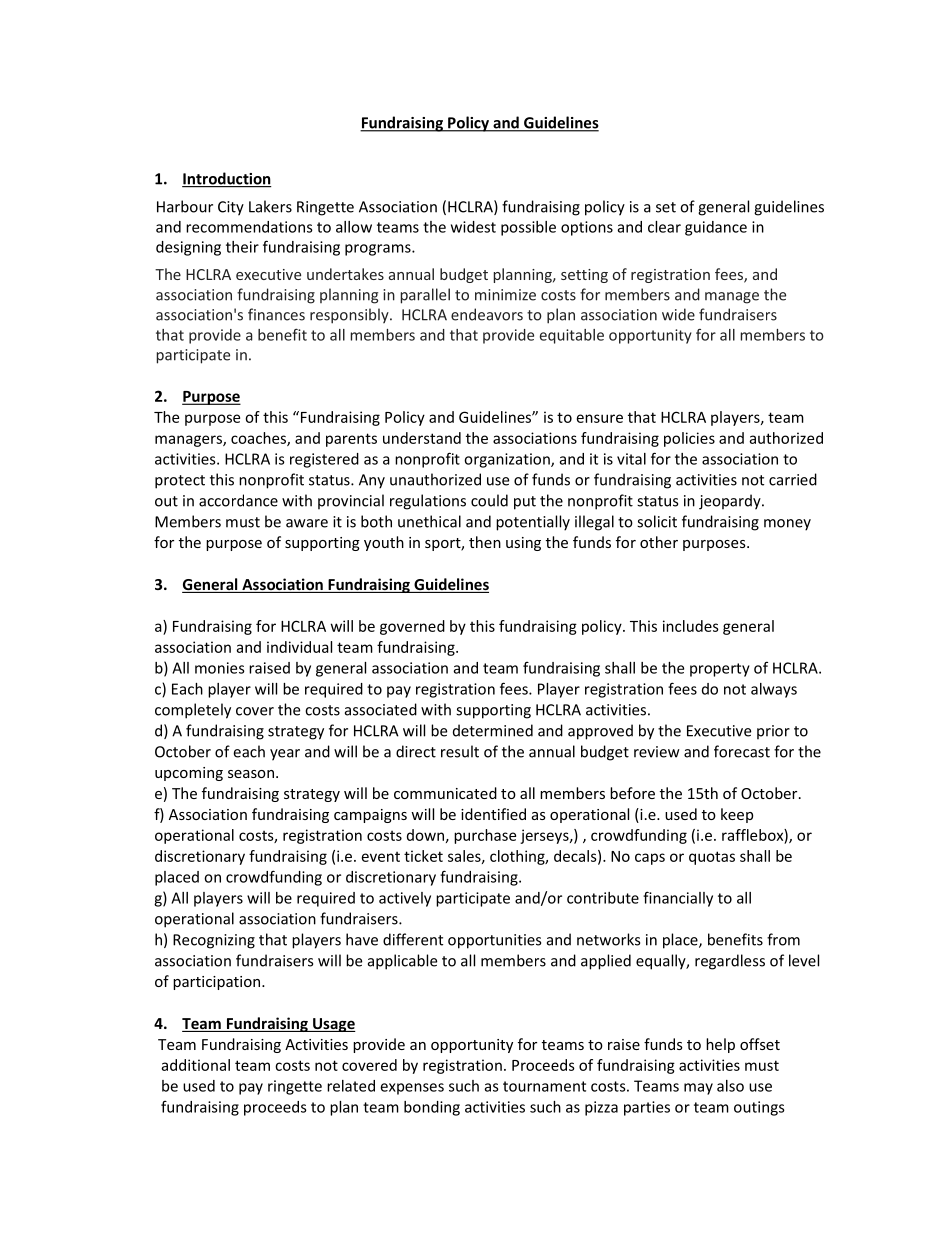  What do you see at coordinates (528, 228) in the image?
I see `possible` at bounding box center [528, 228].
